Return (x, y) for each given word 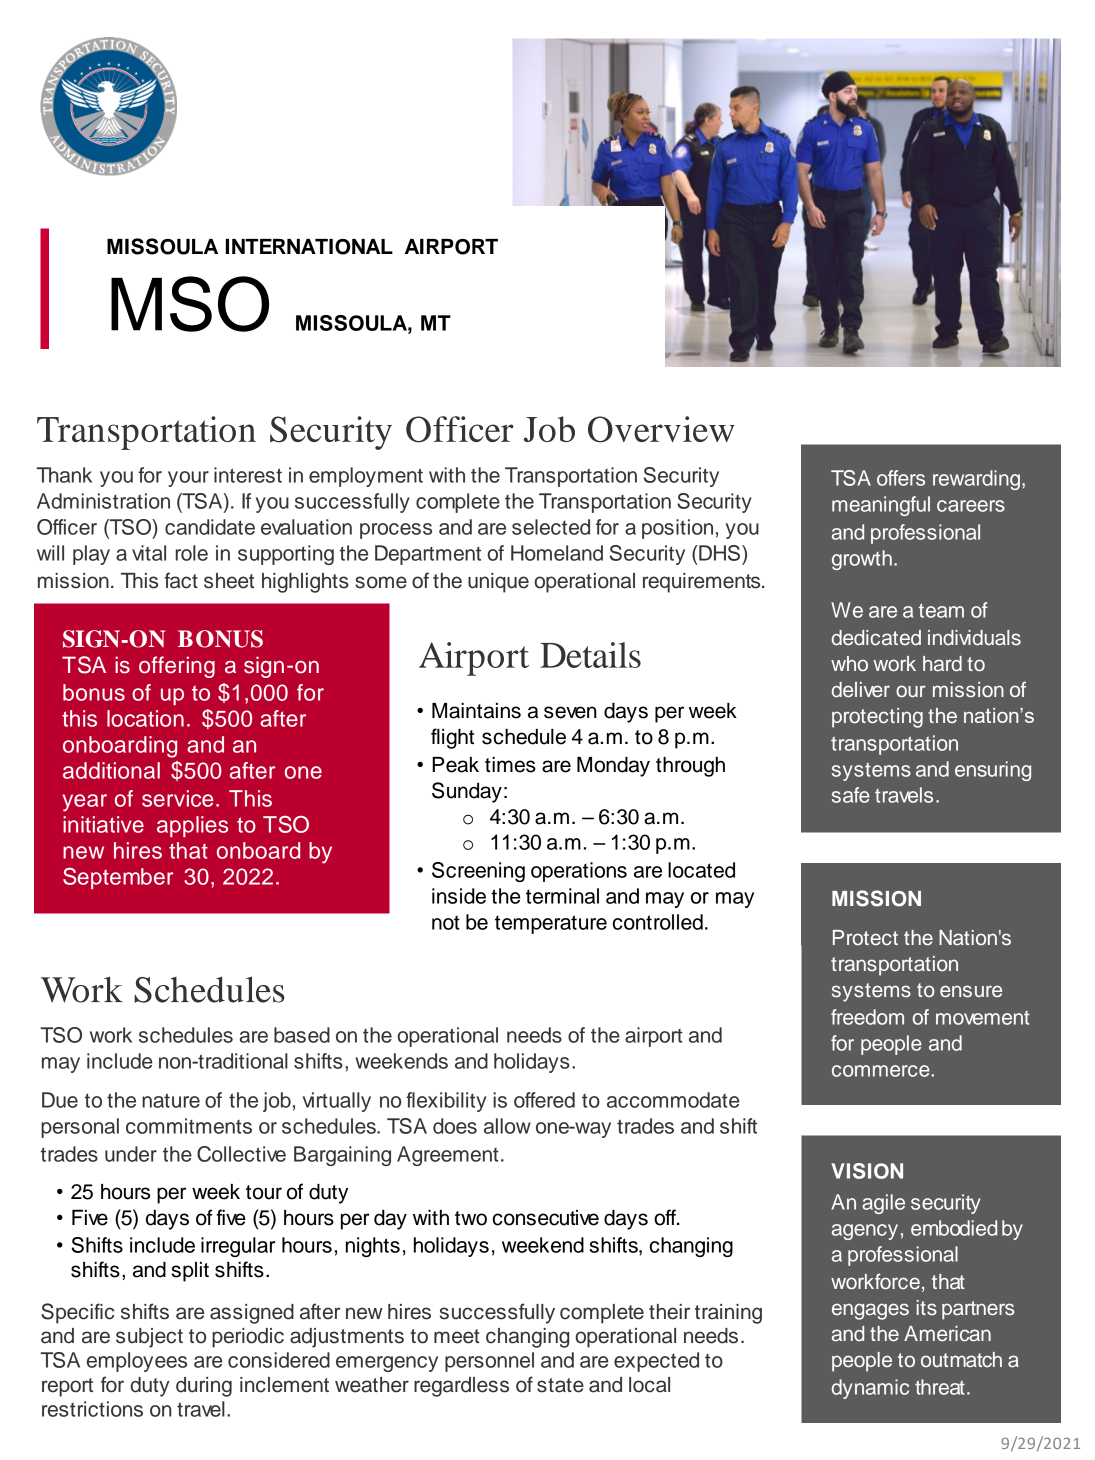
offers (901, 478)
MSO (190, 304)
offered (544, 1100)
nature (171, 1100)
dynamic (870, 1389)
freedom (867, 1017)
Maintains (476, 711)
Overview (661, 429)
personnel (489, 1362)
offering (177, 667)
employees (137, 1362)
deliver (861, 690)
